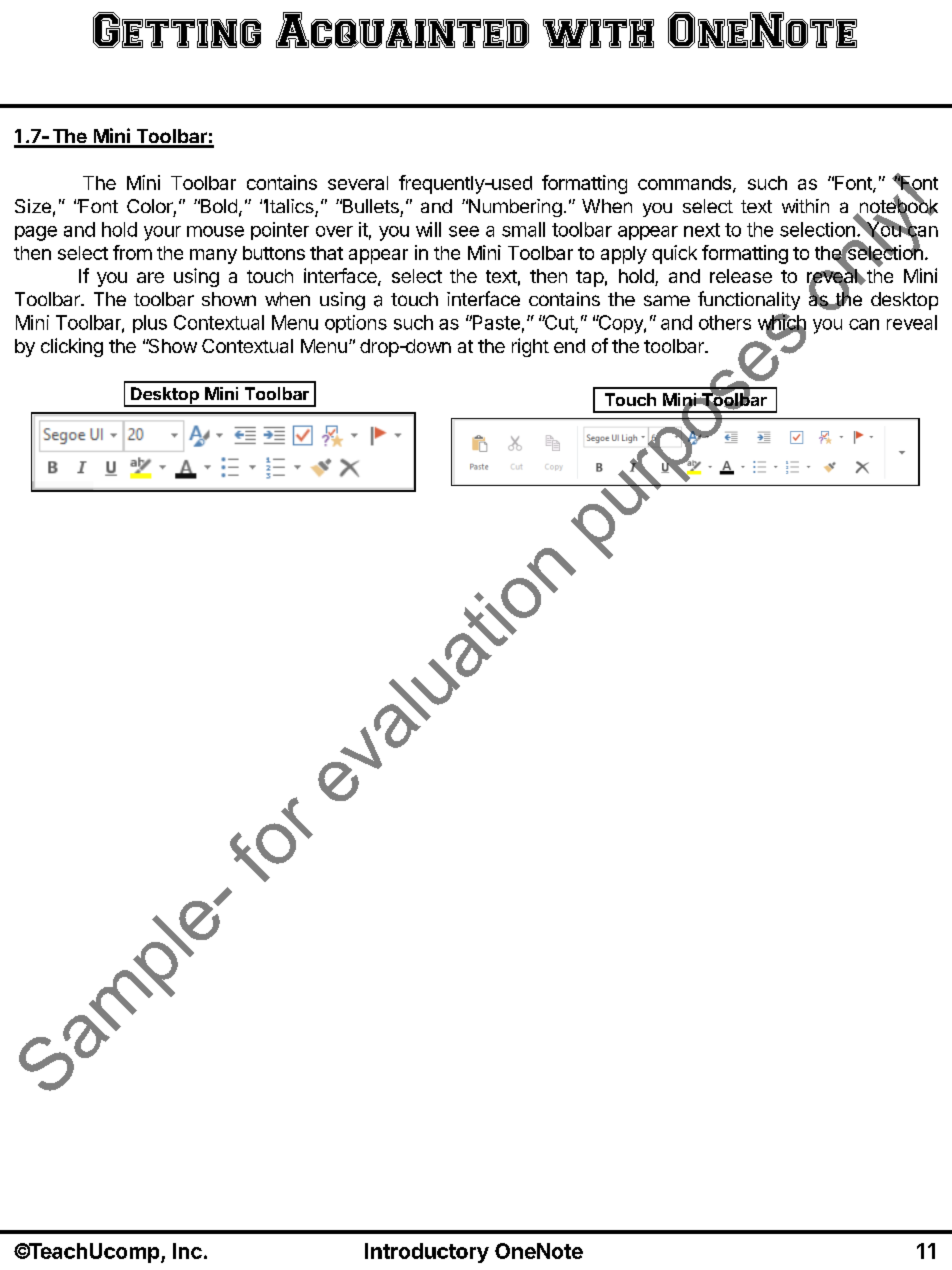  What do you see at coordinates (725, 322) in the page?
I see `others` at bounding box center [725, 322].
